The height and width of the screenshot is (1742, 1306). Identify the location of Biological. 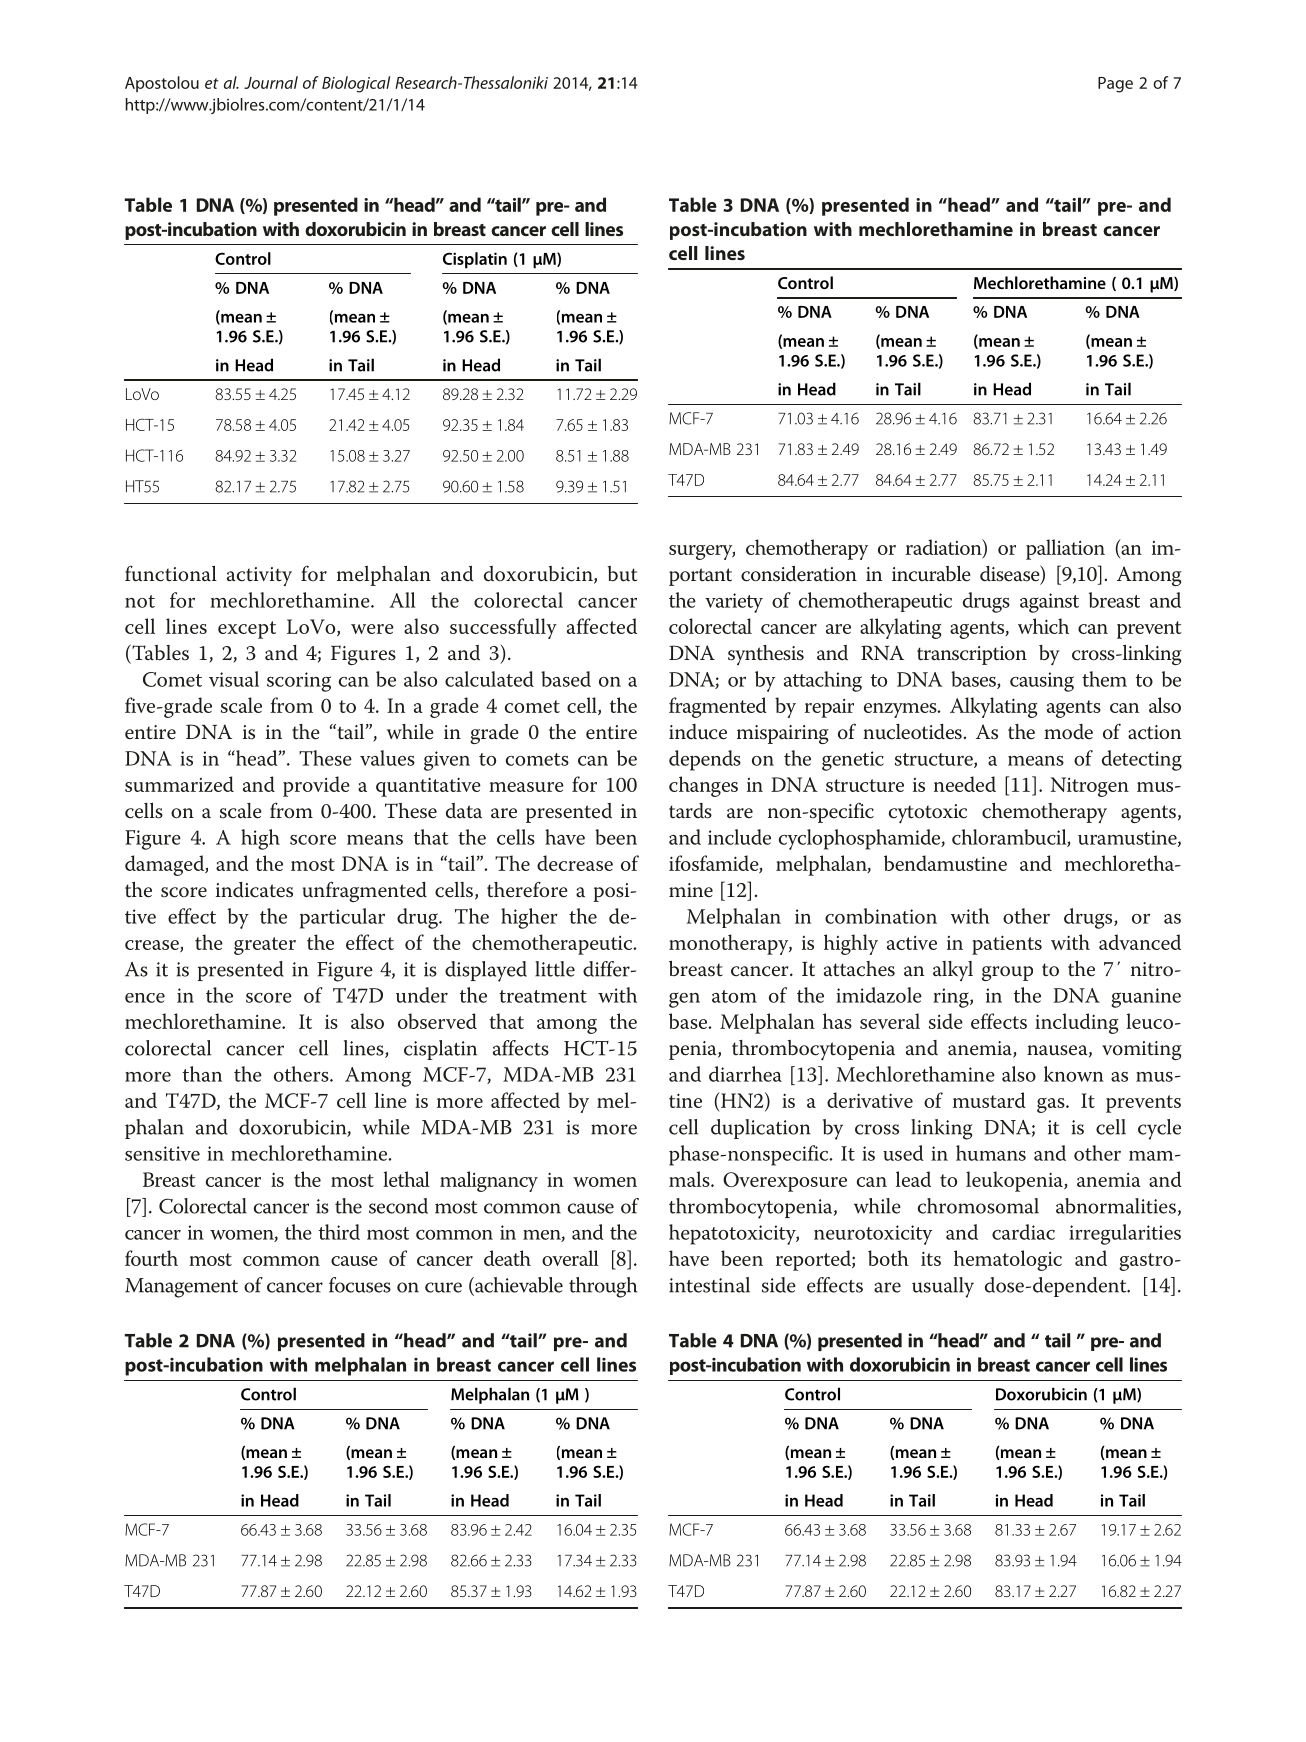
(356, 84).
